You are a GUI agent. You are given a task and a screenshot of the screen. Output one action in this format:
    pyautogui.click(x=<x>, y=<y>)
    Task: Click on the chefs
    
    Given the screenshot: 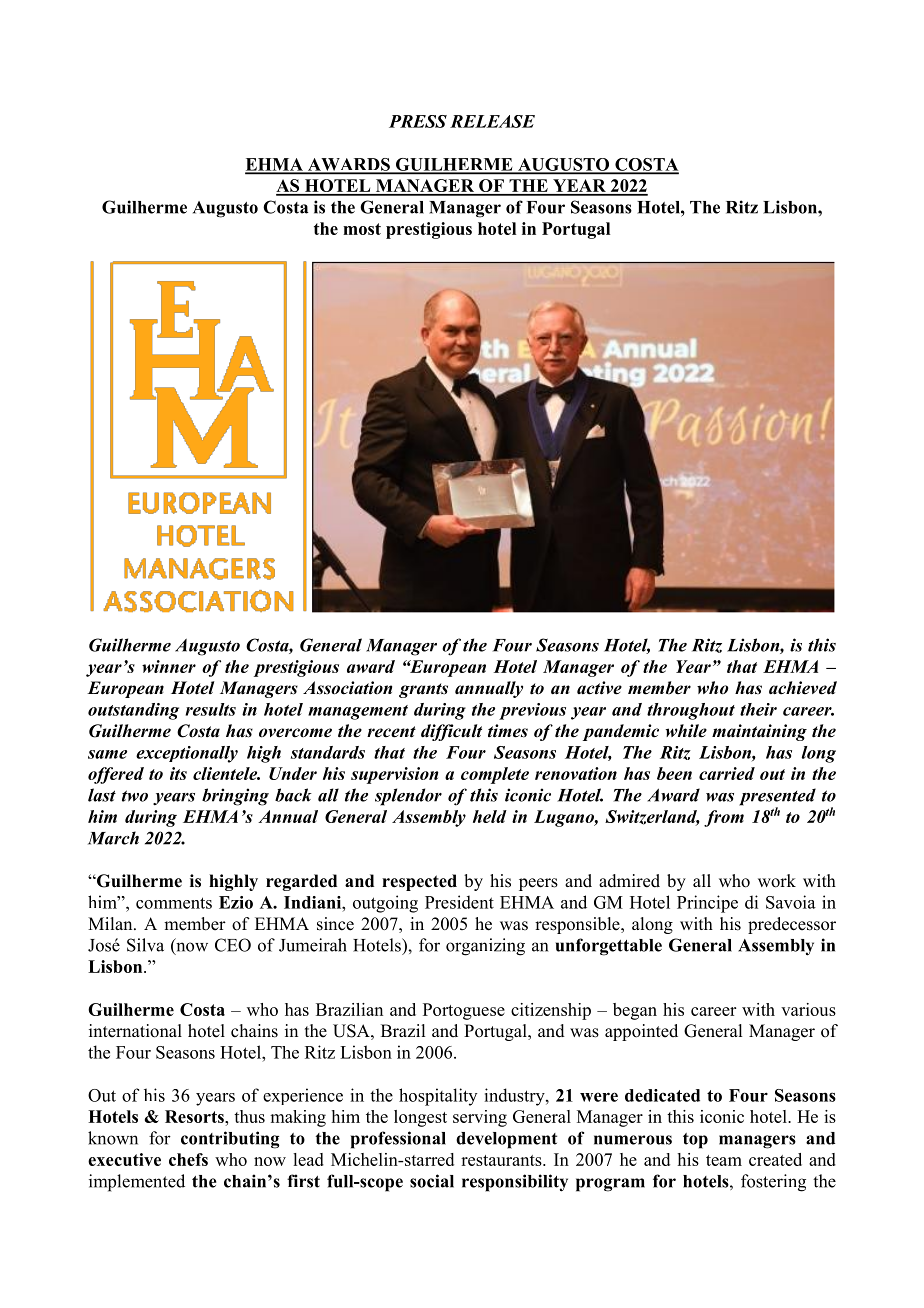 What is the action you would take?
    pyautogui.click(x=188, y=1159)
